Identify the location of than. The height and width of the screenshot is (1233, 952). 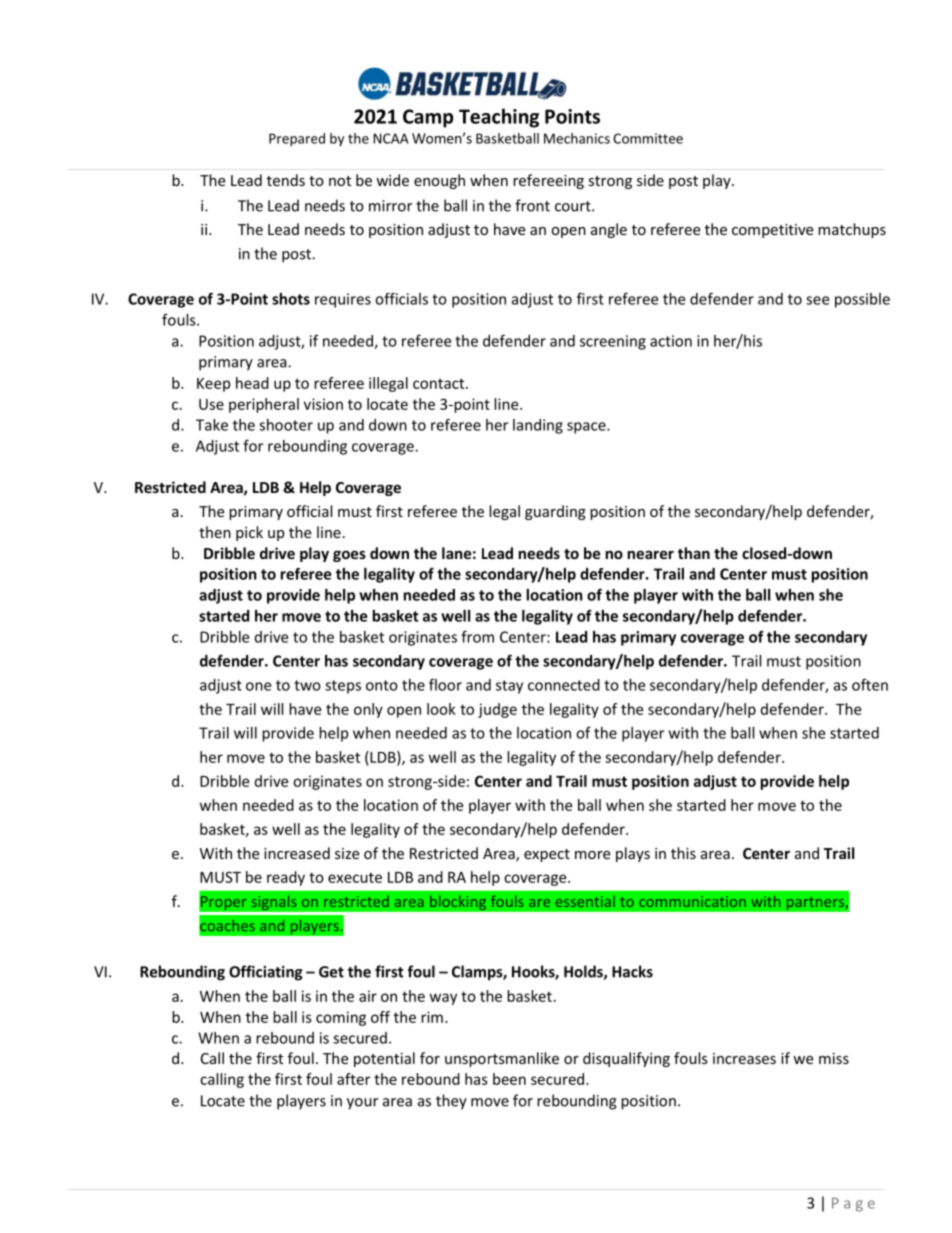
(694, 553).
